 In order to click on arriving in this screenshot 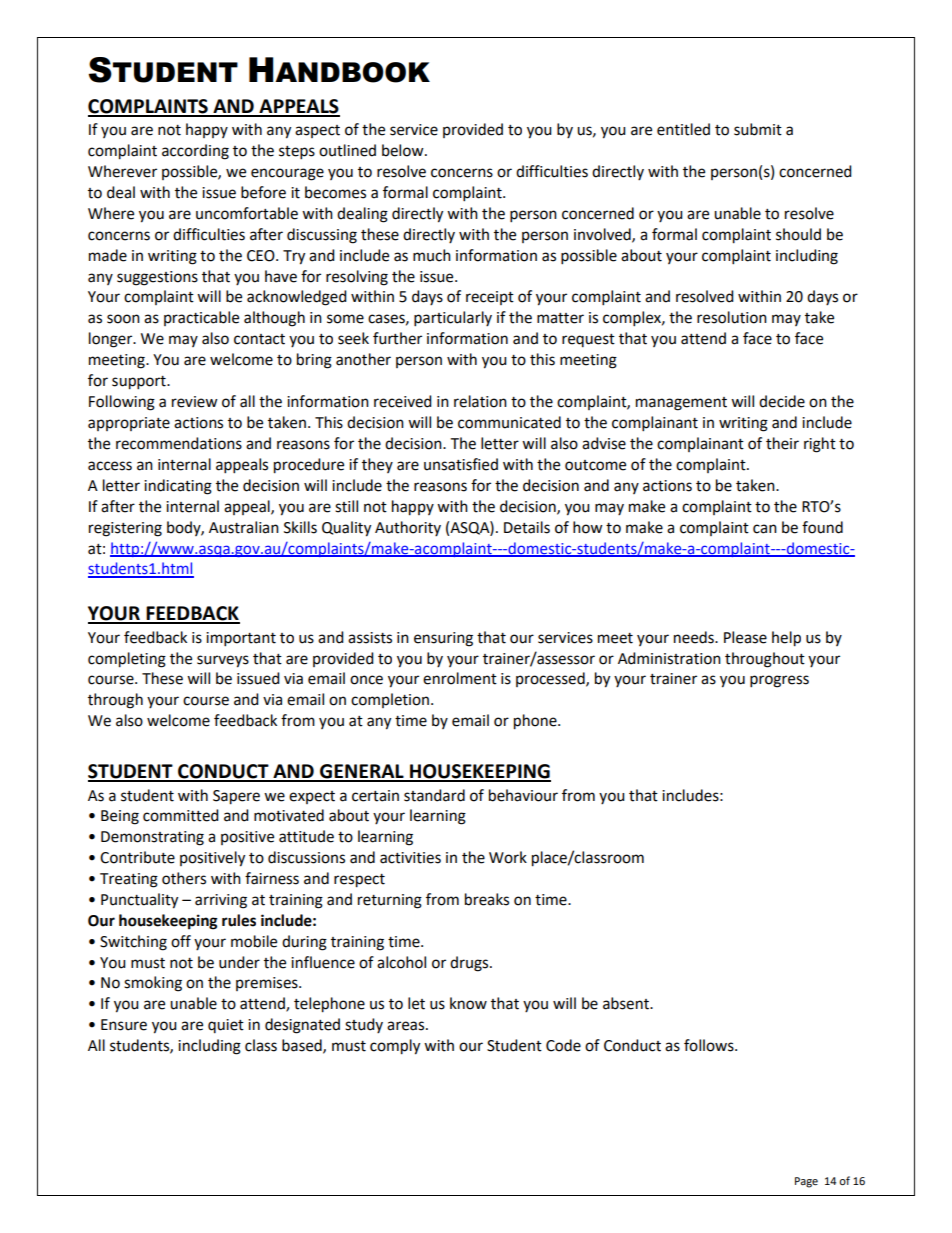, I will do `click(221, 901)`.
